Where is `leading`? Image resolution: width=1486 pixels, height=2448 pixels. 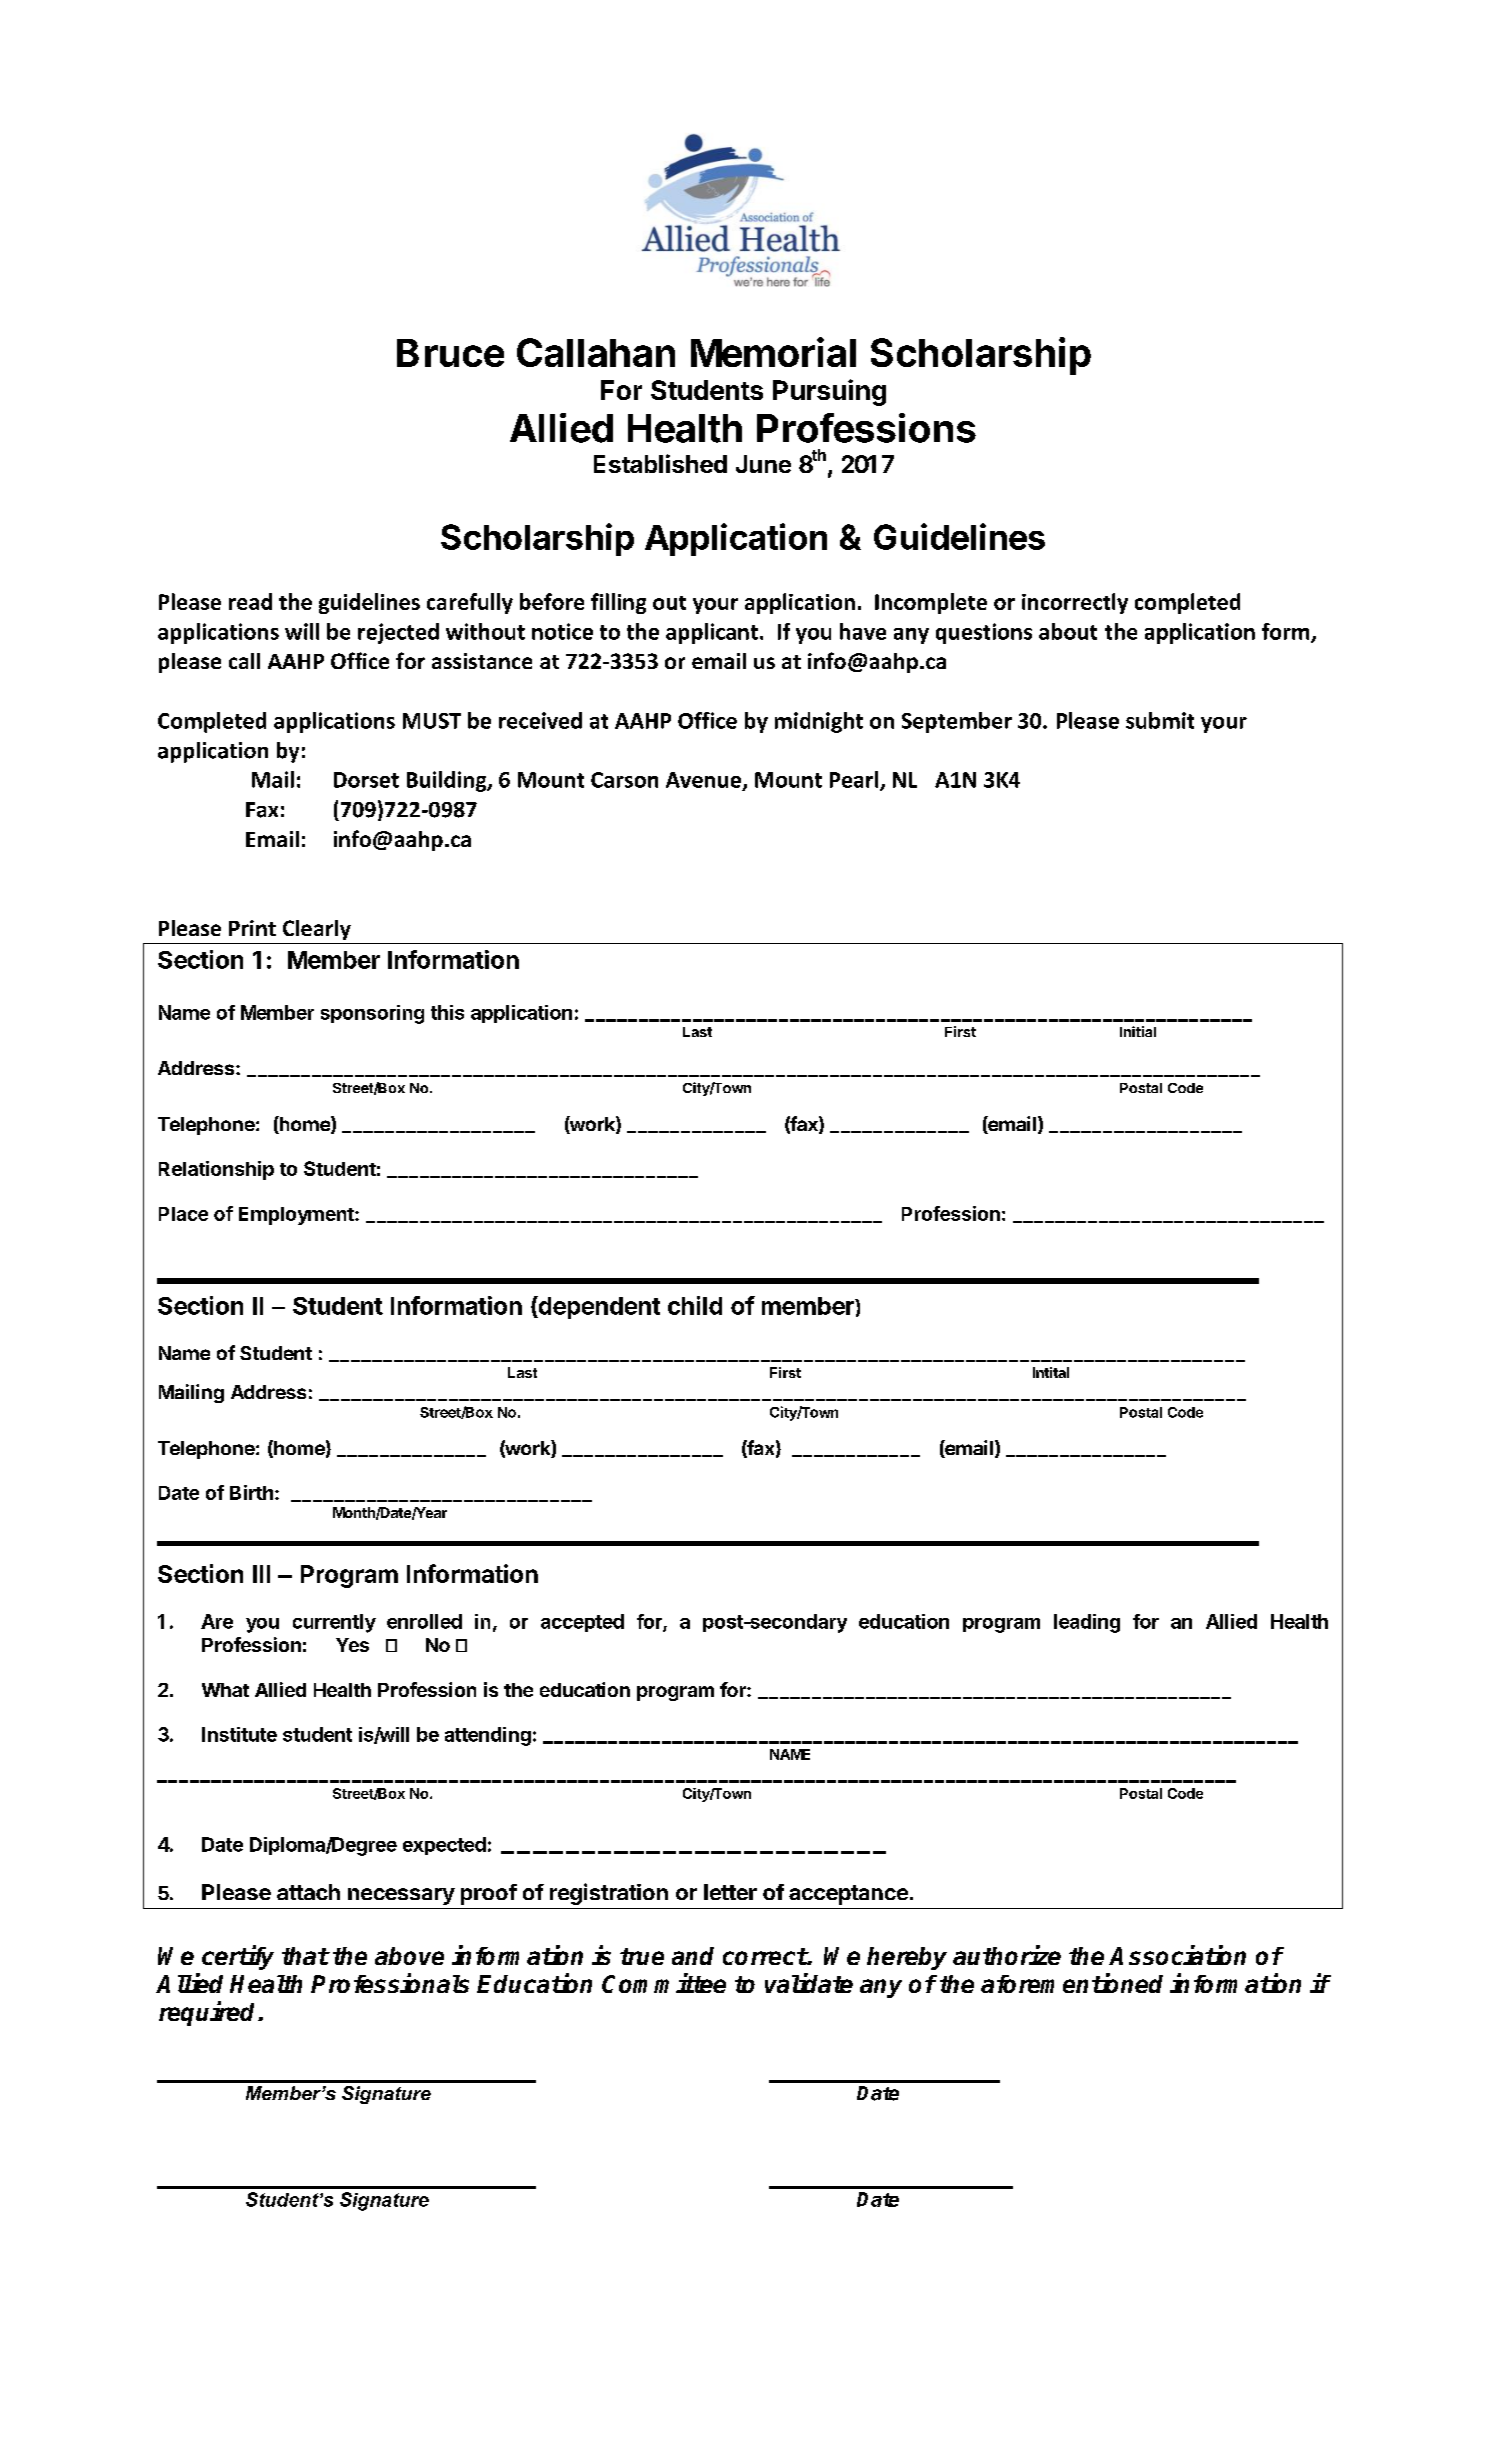
leading is located at coordinates (1087, 1623).
